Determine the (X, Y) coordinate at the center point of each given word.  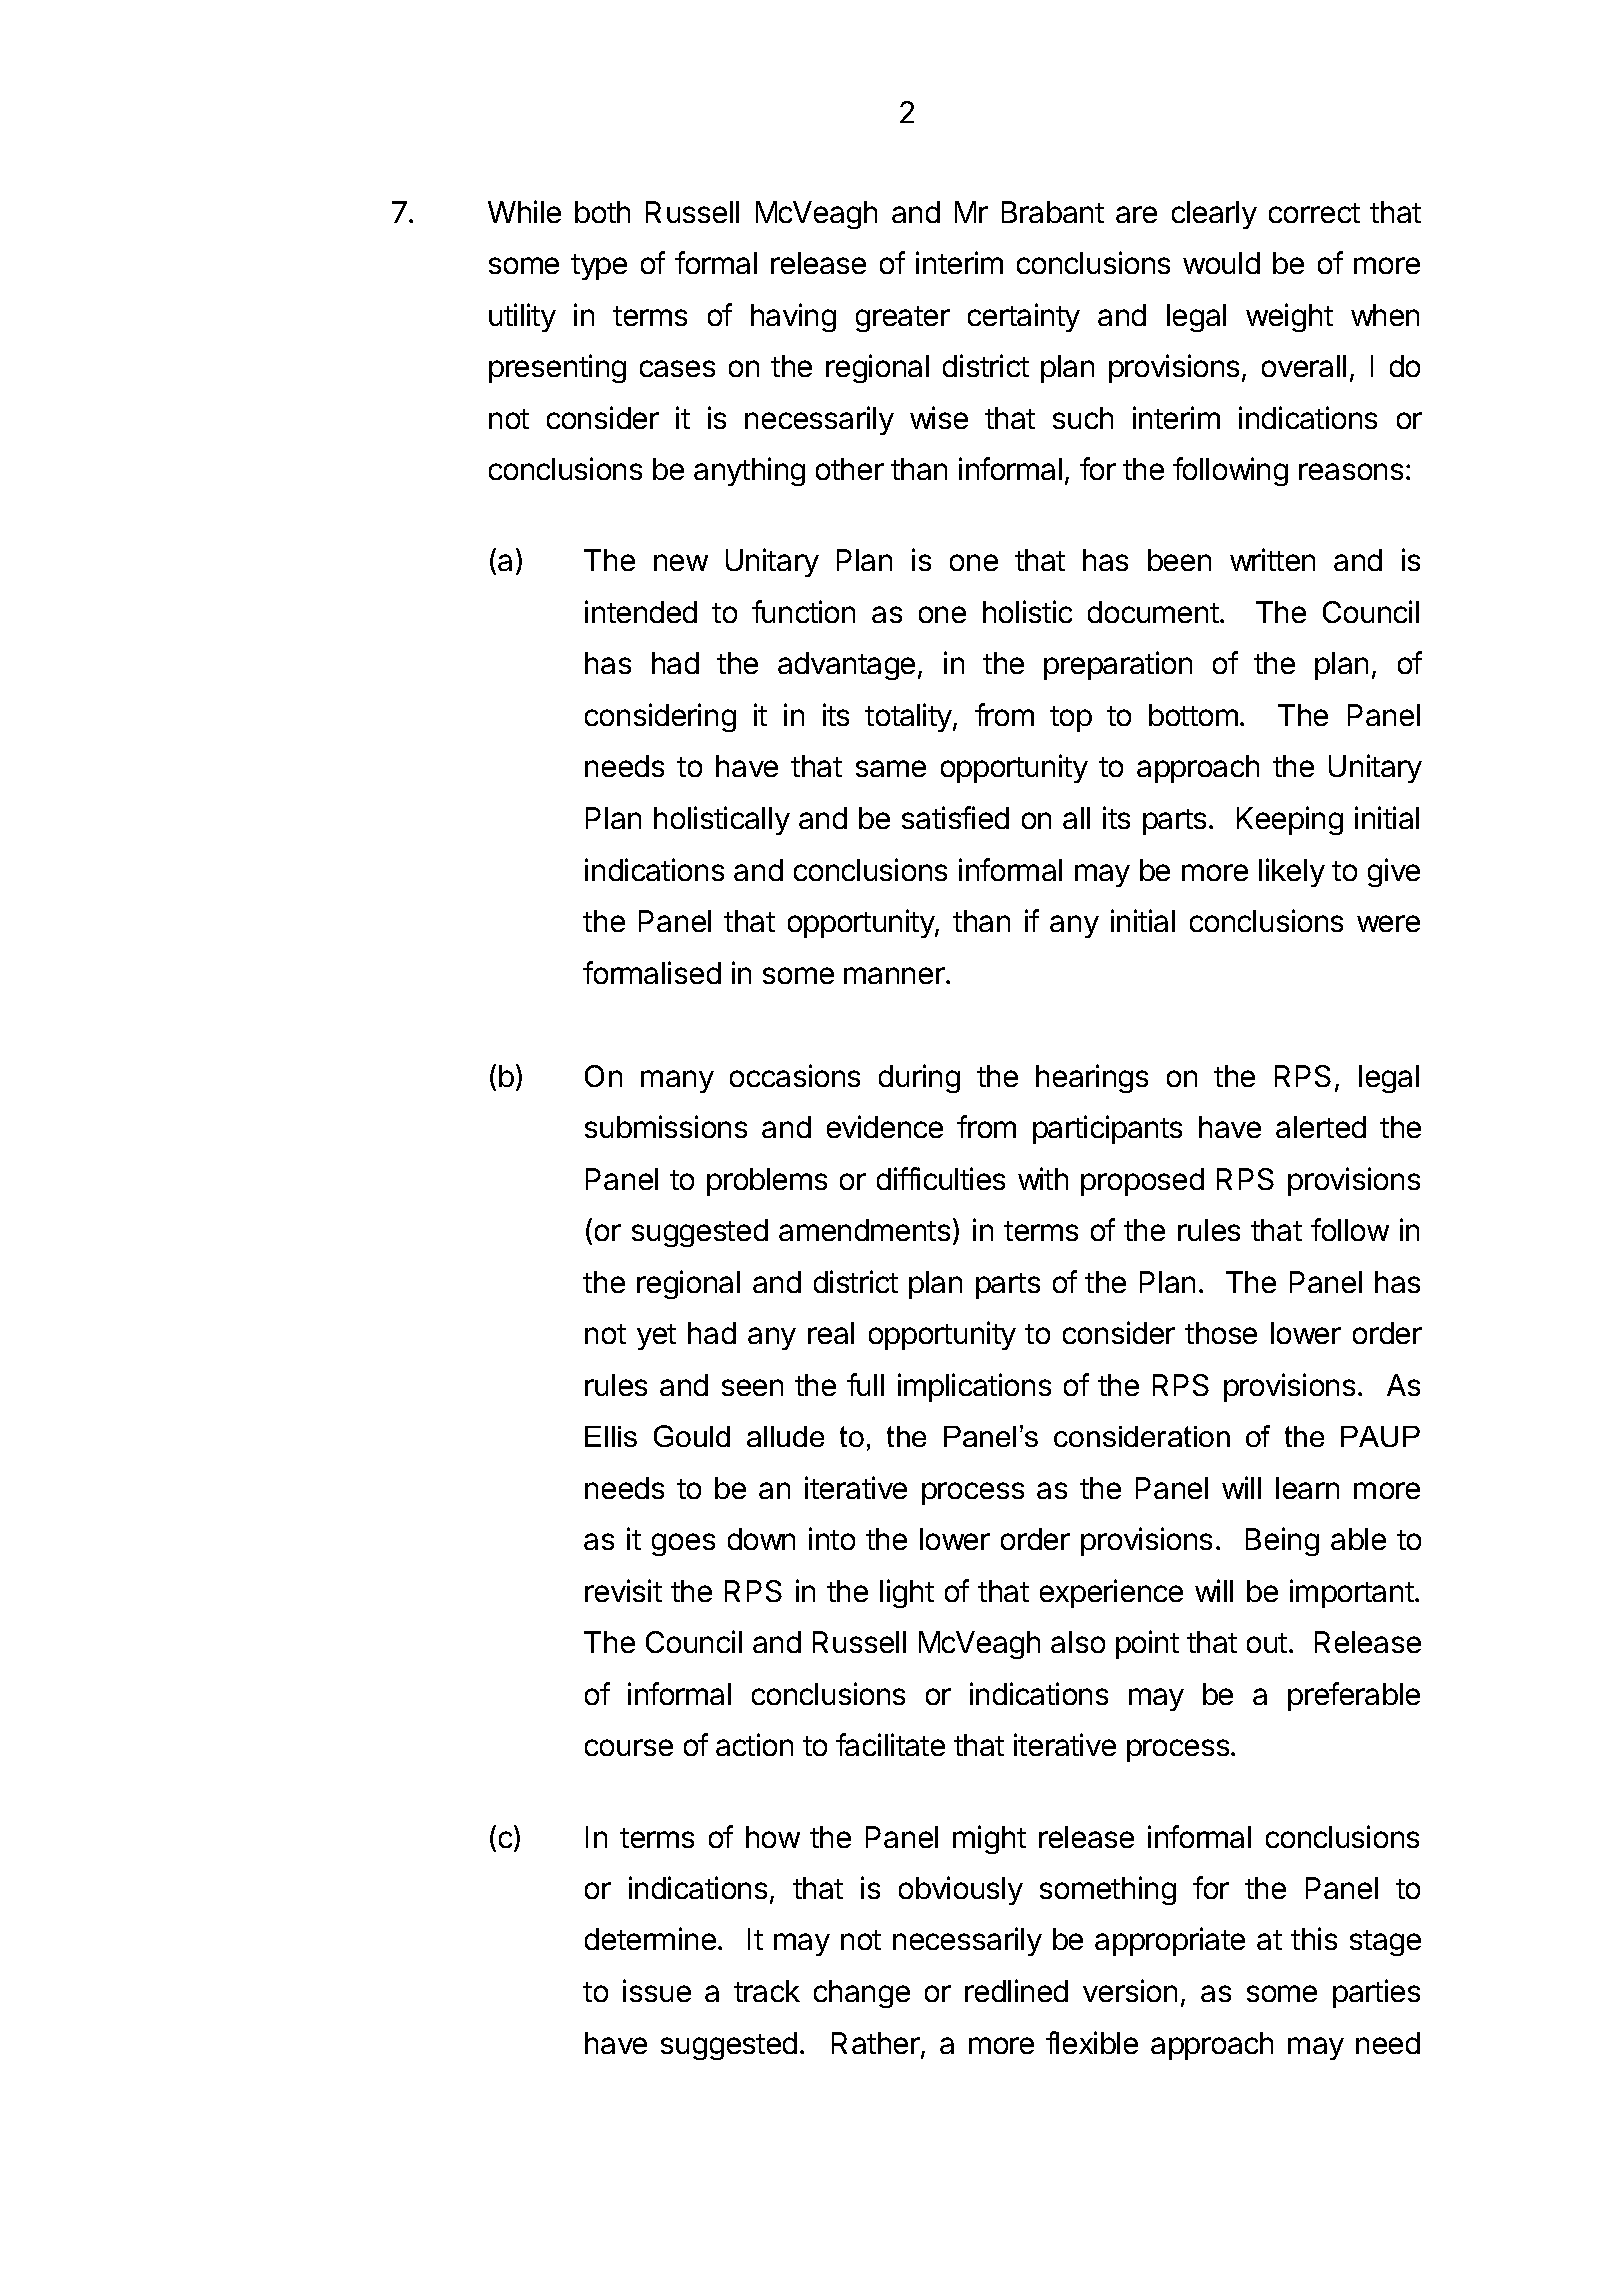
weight (1289, 317)
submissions (666, 1126)
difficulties (941, 1178)
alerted (1321, 1127)
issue (657, 1990)
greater (903, 319)
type (599, 267)
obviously (961, 1890)
